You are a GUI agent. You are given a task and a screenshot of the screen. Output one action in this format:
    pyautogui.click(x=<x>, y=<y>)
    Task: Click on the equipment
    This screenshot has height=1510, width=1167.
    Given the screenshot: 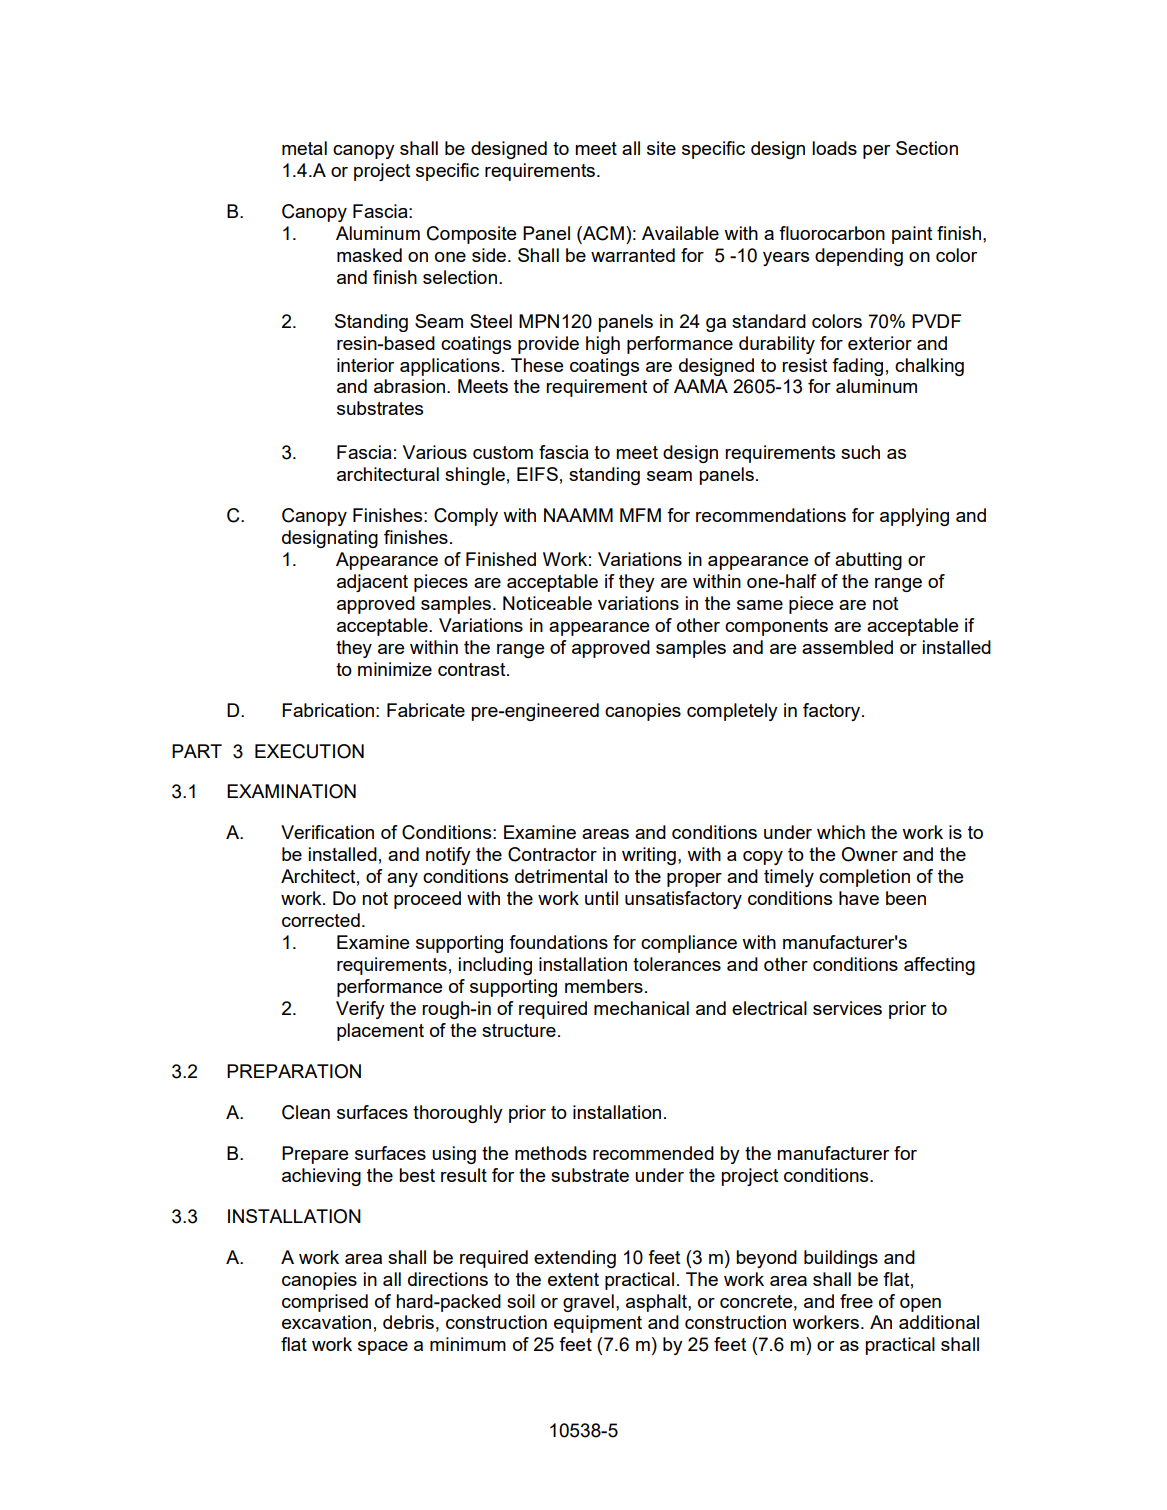 What is the action you would take?
    pyautogui.click(x=598, y=1324)
